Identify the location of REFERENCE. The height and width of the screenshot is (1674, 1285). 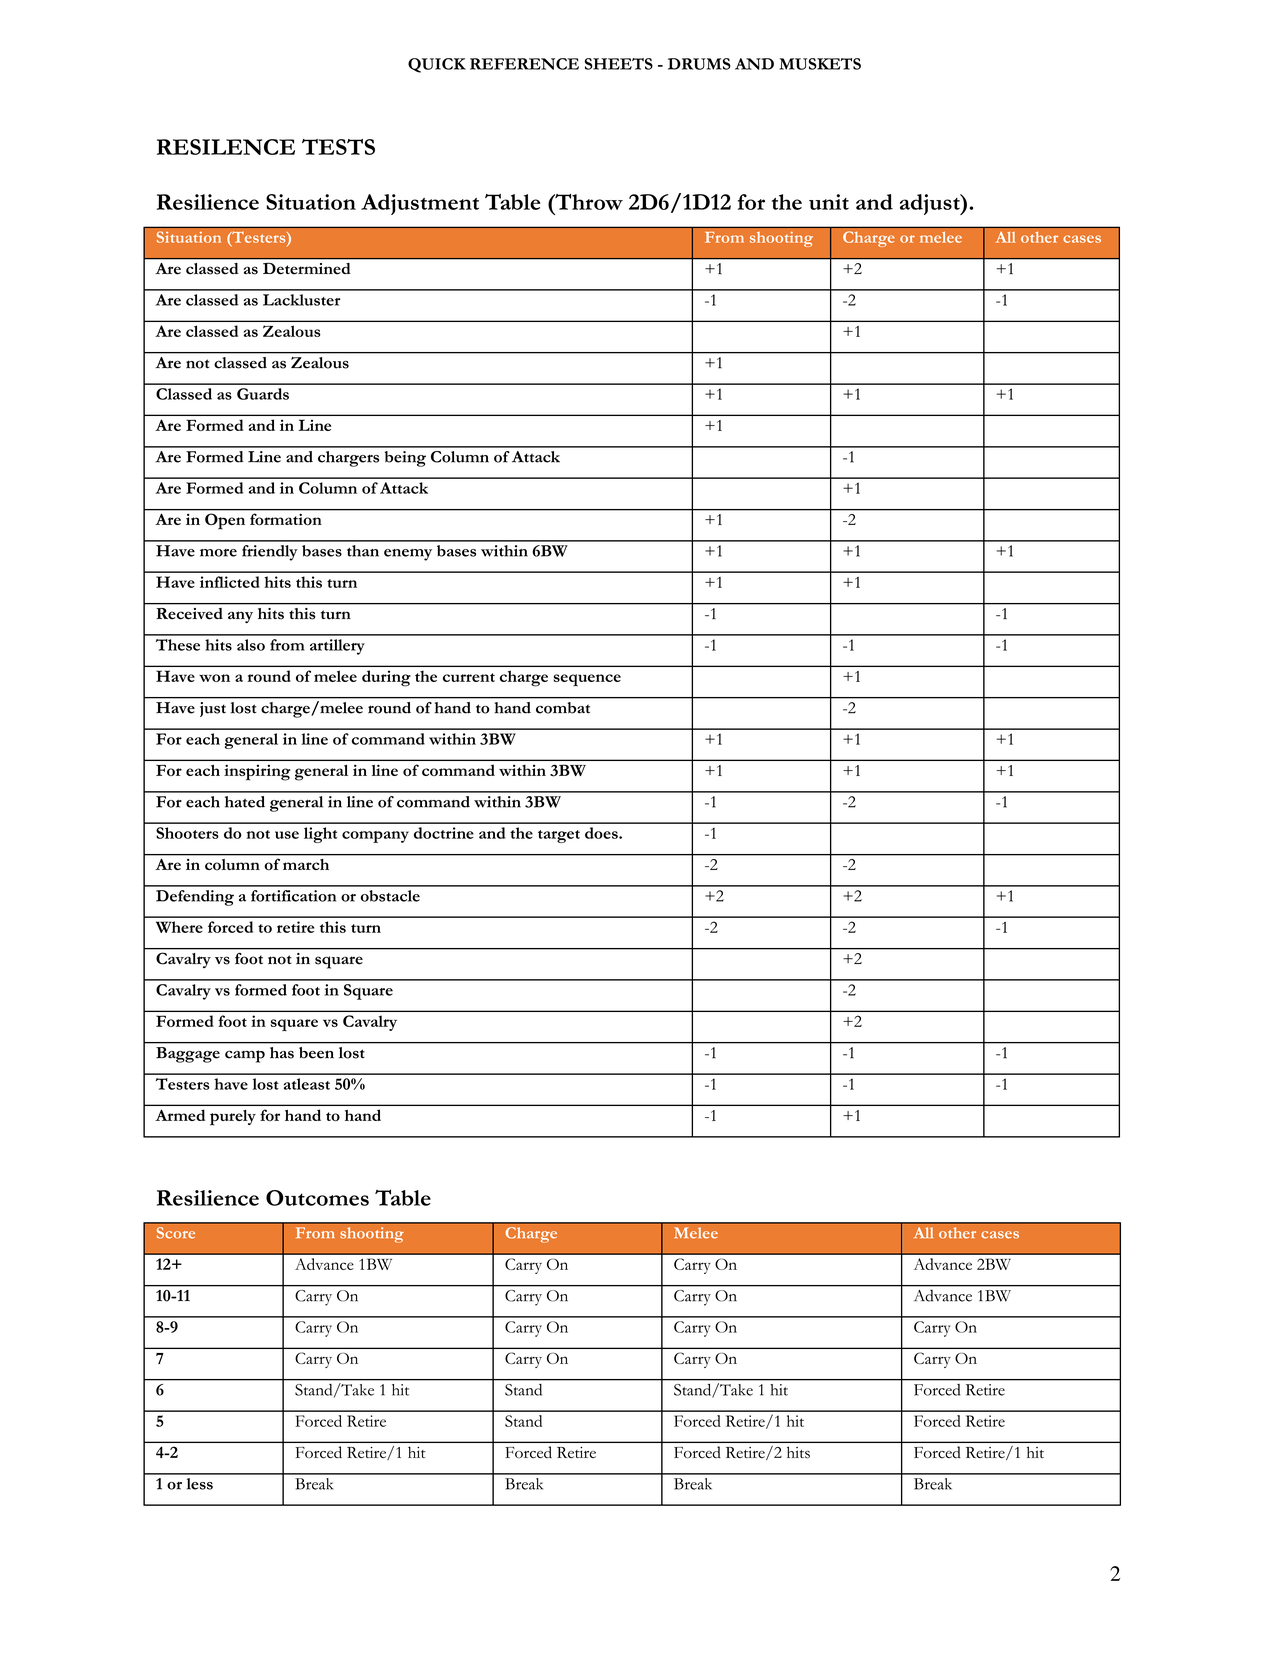
(524, 64).
